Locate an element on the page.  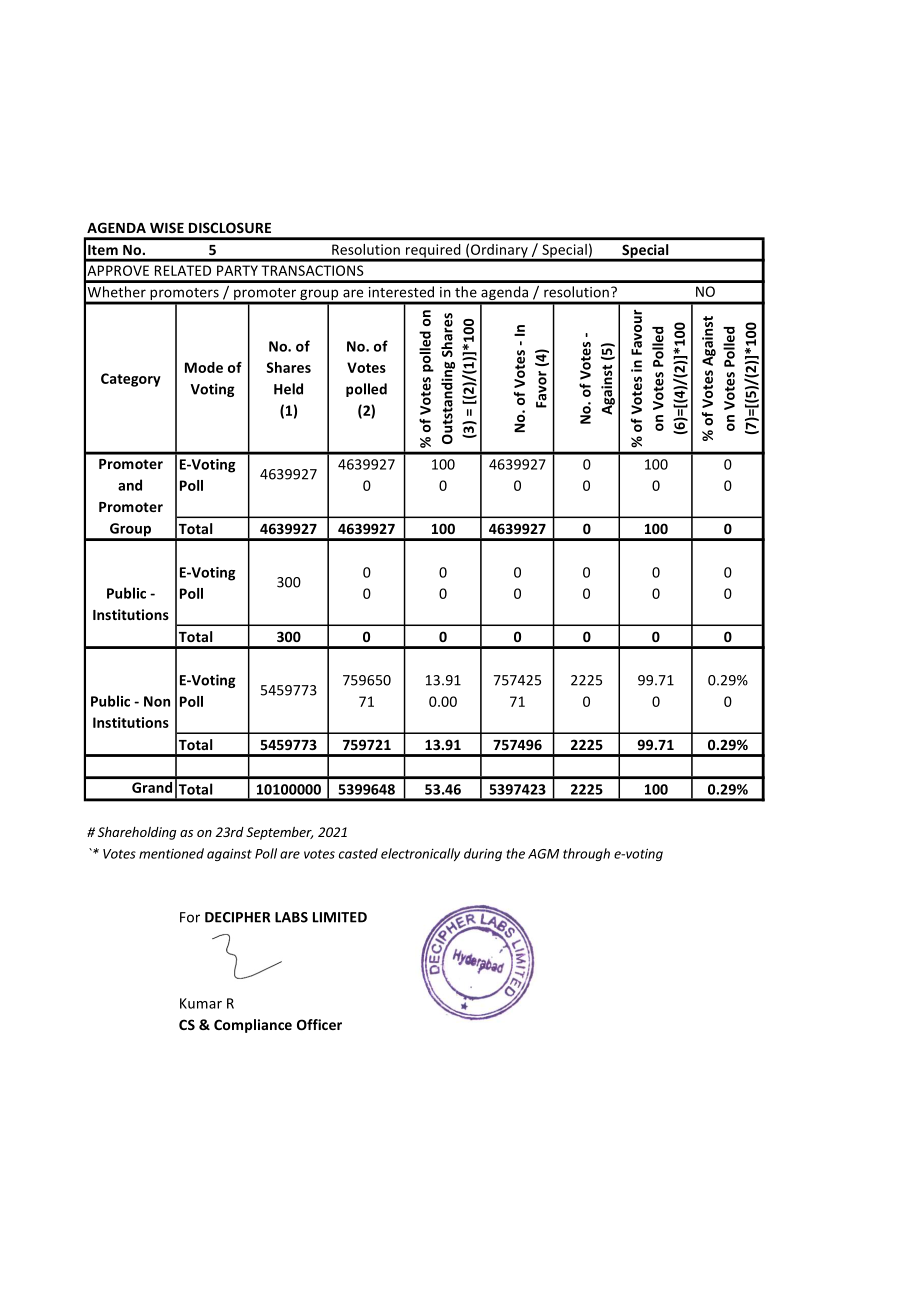
AGM is located at coordinates (543, 854).
